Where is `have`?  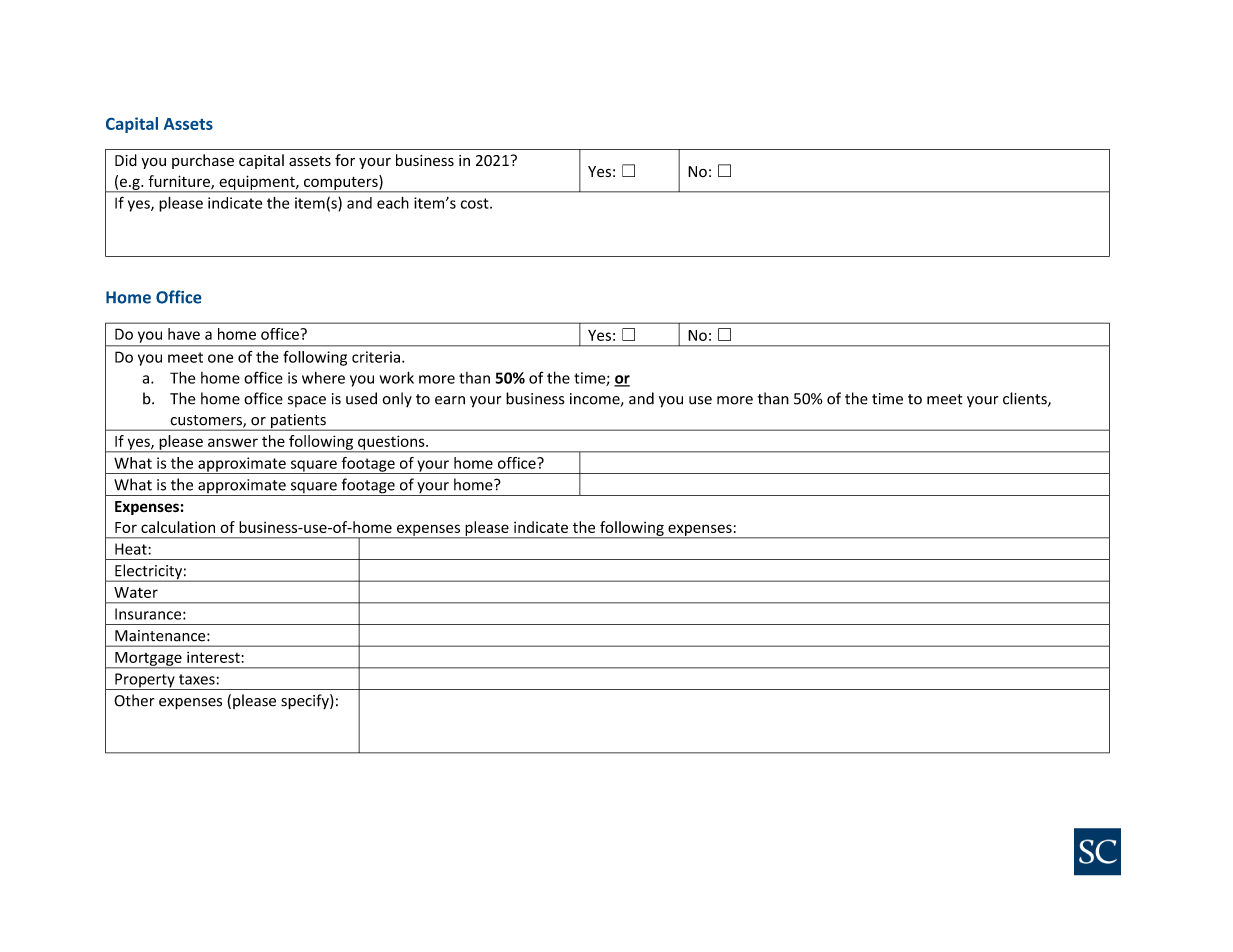 have is located at coordinates (184, 334).
